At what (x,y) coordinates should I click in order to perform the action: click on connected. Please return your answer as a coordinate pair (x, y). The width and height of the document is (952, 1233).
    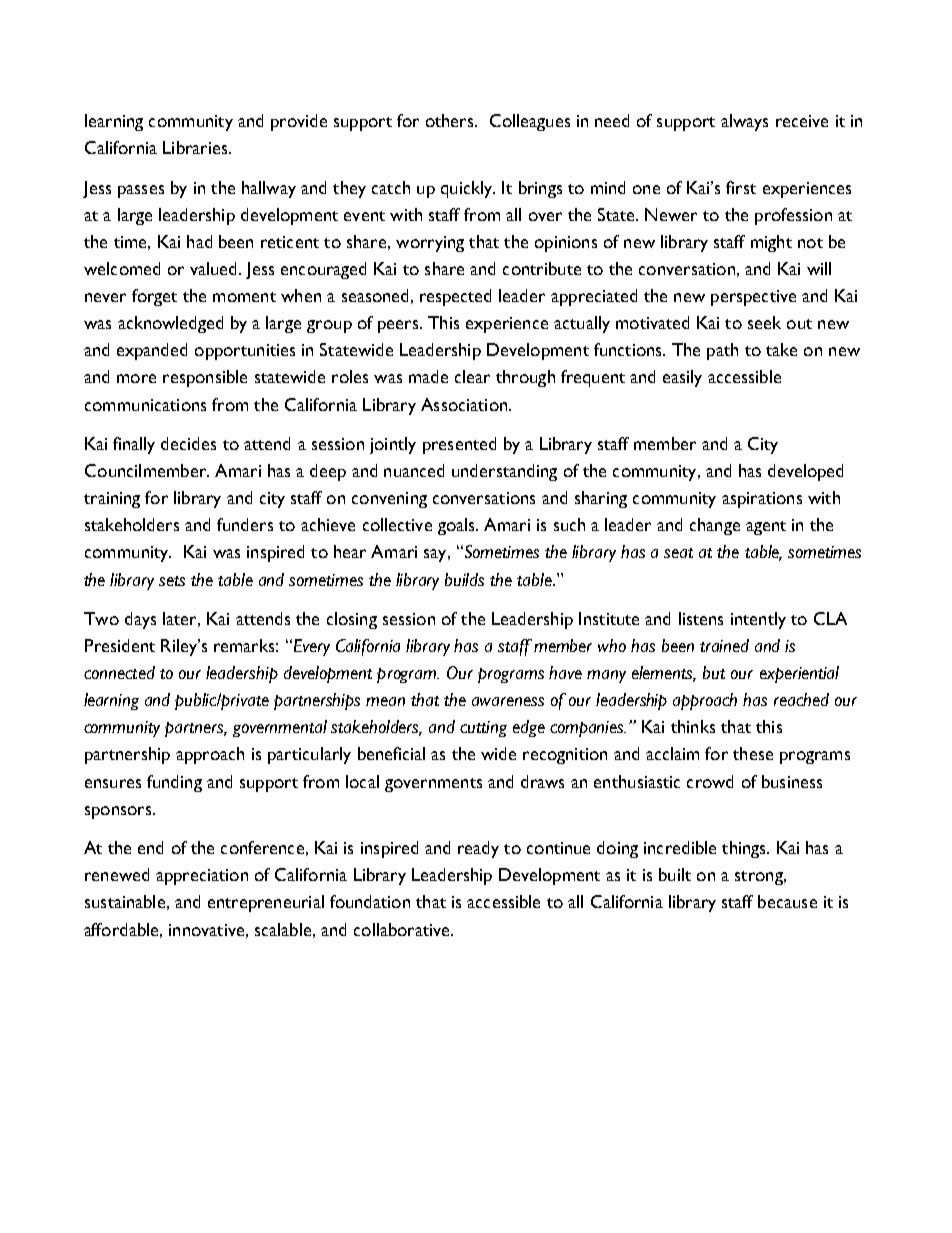
    Looking at the image, I should click on (119, 672).
